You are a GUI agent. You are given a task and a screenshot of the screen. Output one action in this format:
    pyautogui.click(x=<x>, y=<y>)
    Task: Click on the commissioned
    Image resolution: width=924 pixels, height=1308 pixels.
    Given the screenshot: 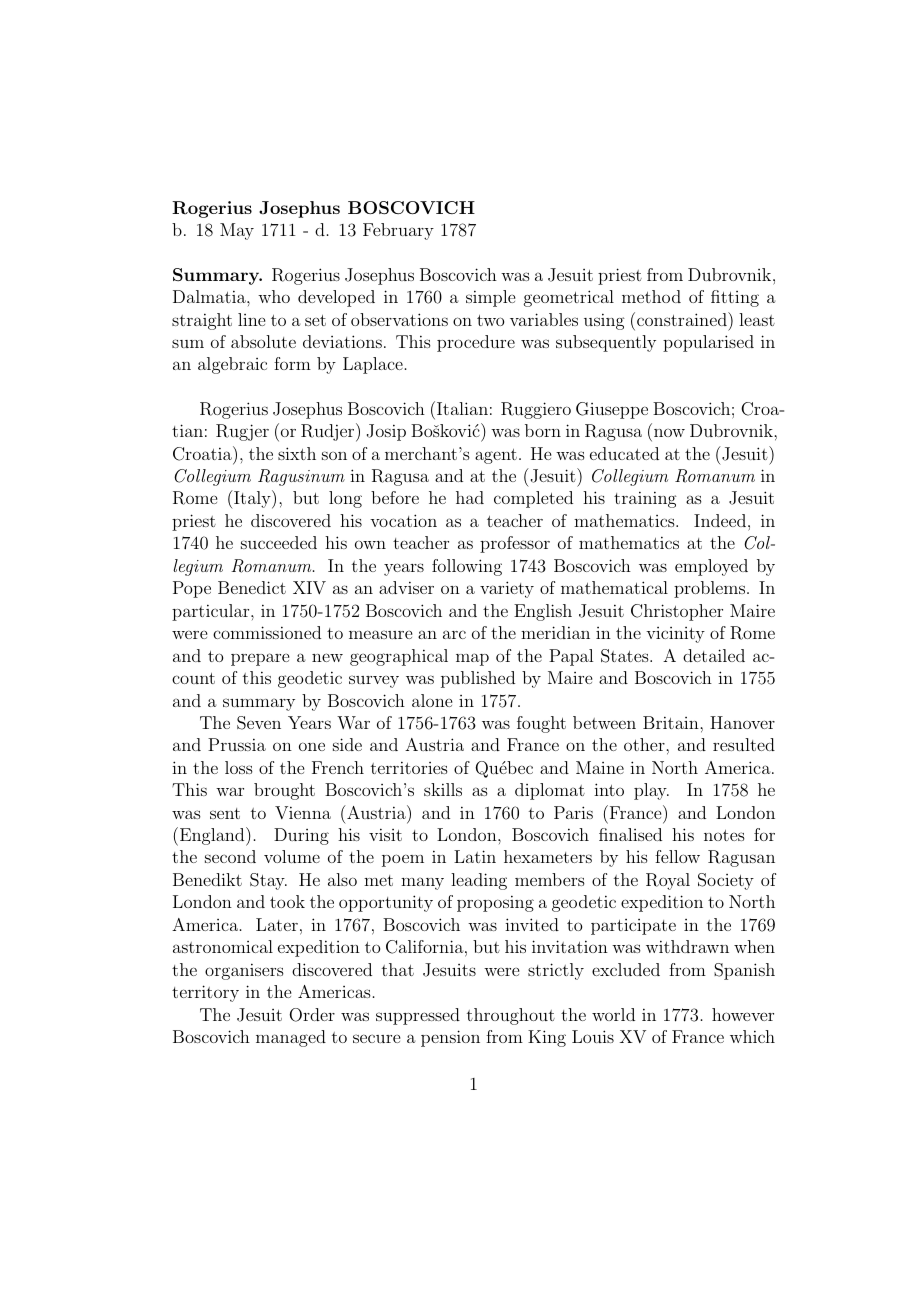 What is the action you would take?
    pyautogui.click(x=267, y=632)
